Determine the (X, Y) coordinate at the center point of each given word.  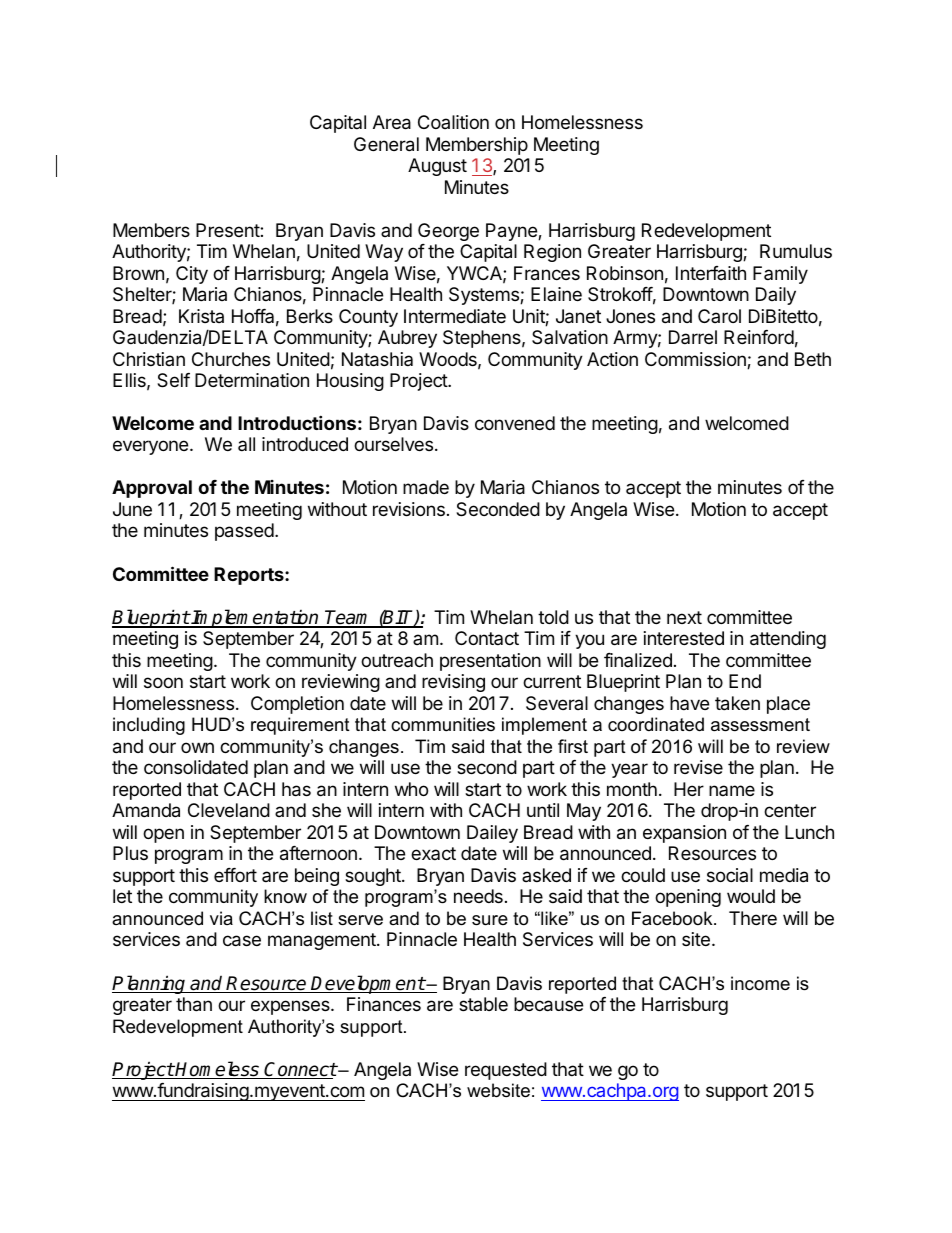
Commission (696, 360)
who (411, 789)
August (437, 167)
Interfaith (711, 273)
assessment (760, 725)
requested (506, 1071)
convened (515, 423)
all (246, 444)
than (194, 1004)
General (386, 144)
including (149, 726)
